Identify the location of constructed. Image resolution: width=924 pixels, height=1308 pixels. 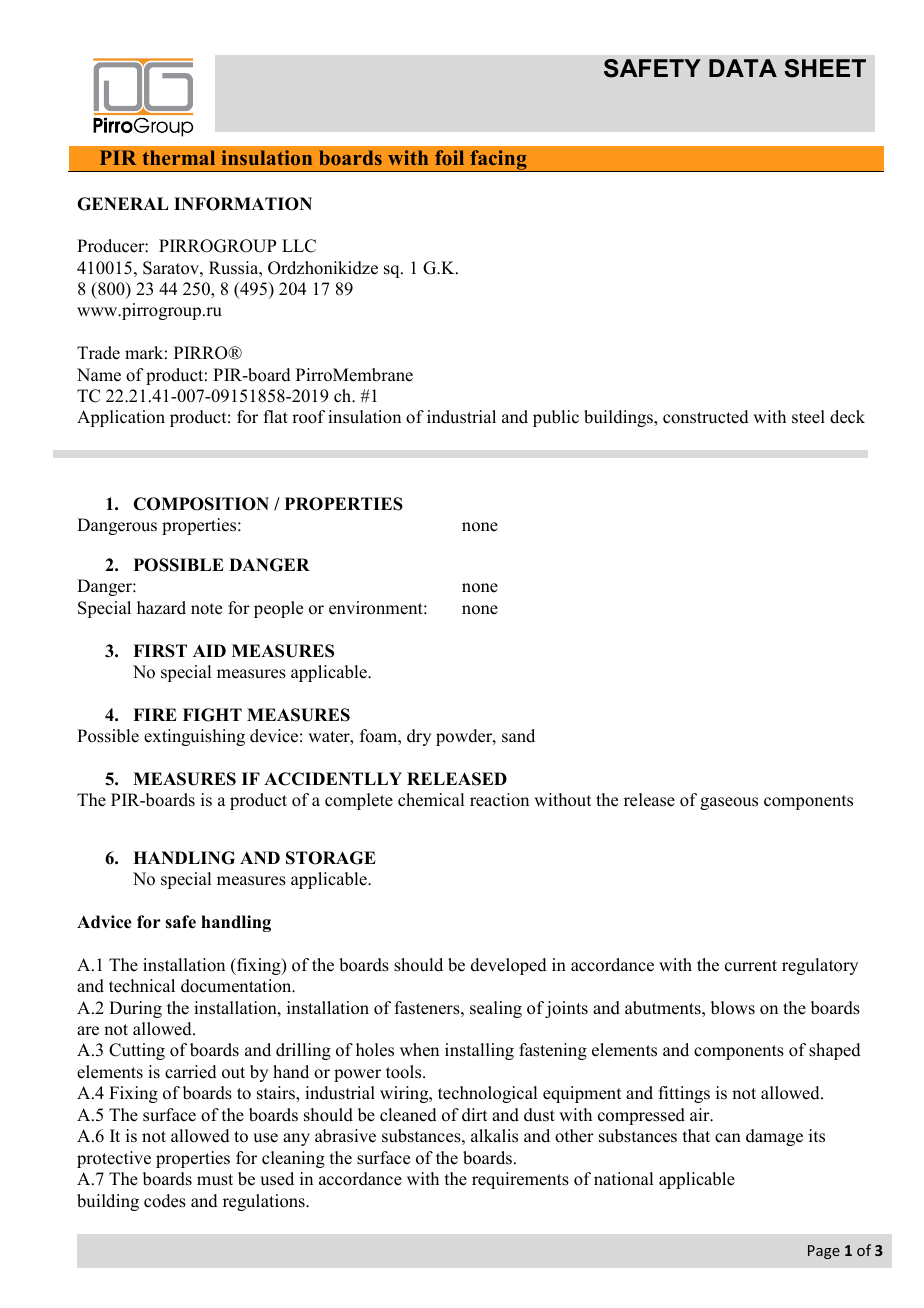
(706, 417).
